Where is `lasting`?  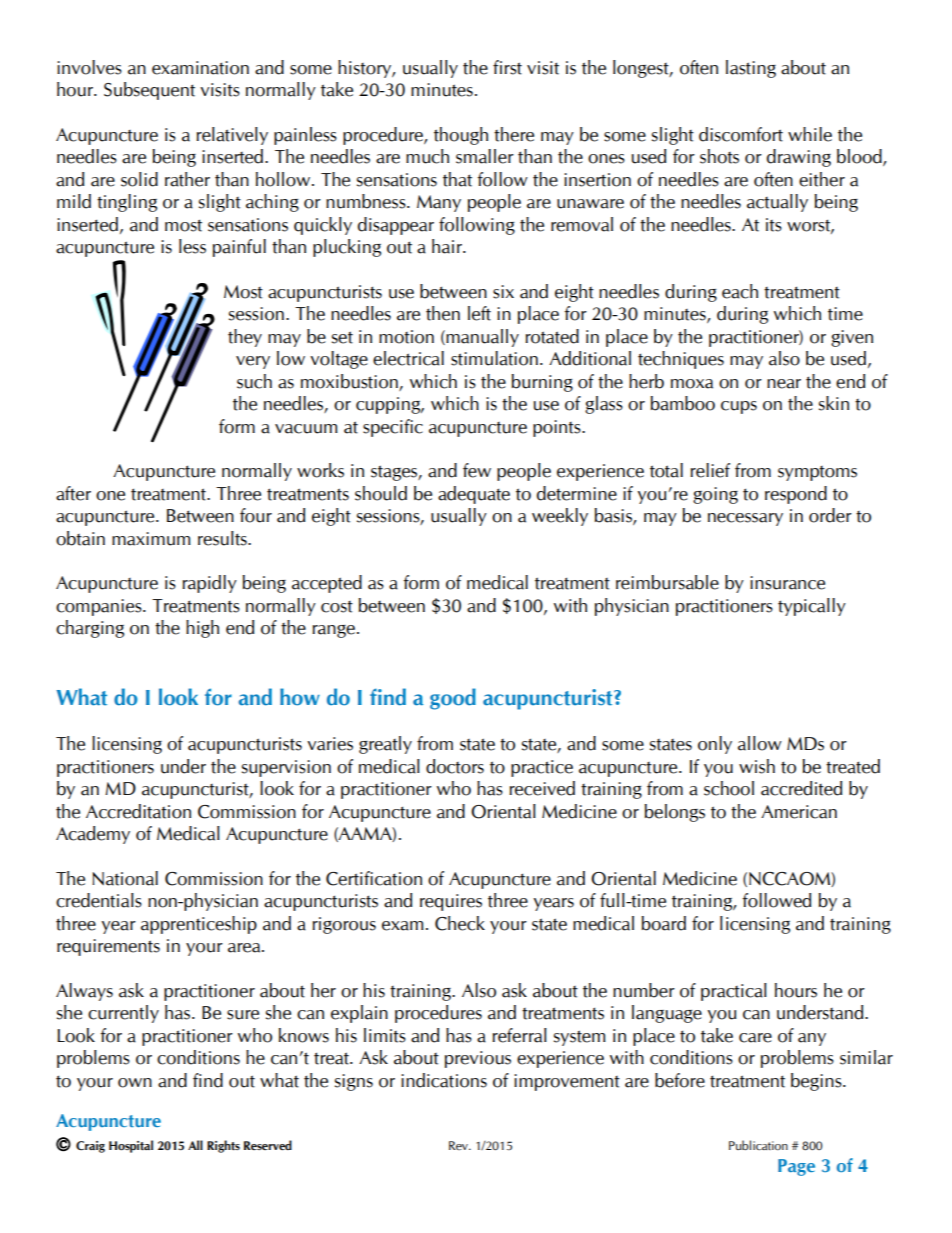
lasting is located at coordinates (751, 69).
